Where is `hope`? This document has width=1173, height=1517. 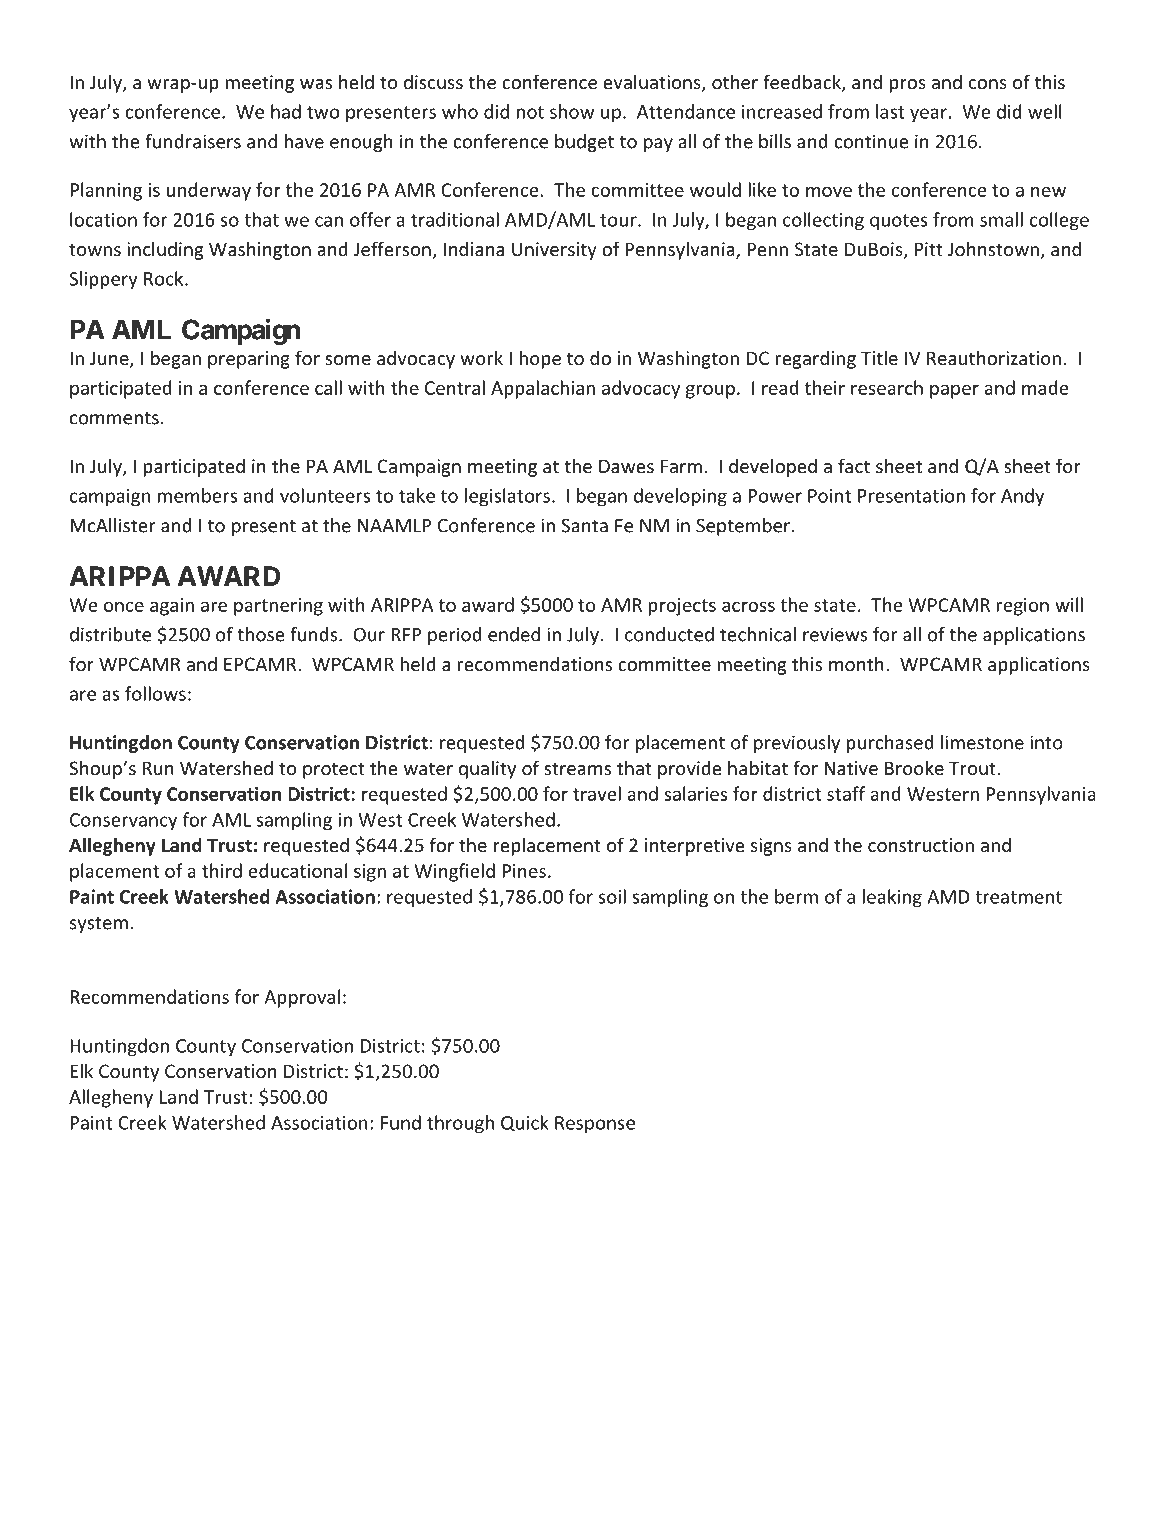
hope is located at coordinates (540, 359).
